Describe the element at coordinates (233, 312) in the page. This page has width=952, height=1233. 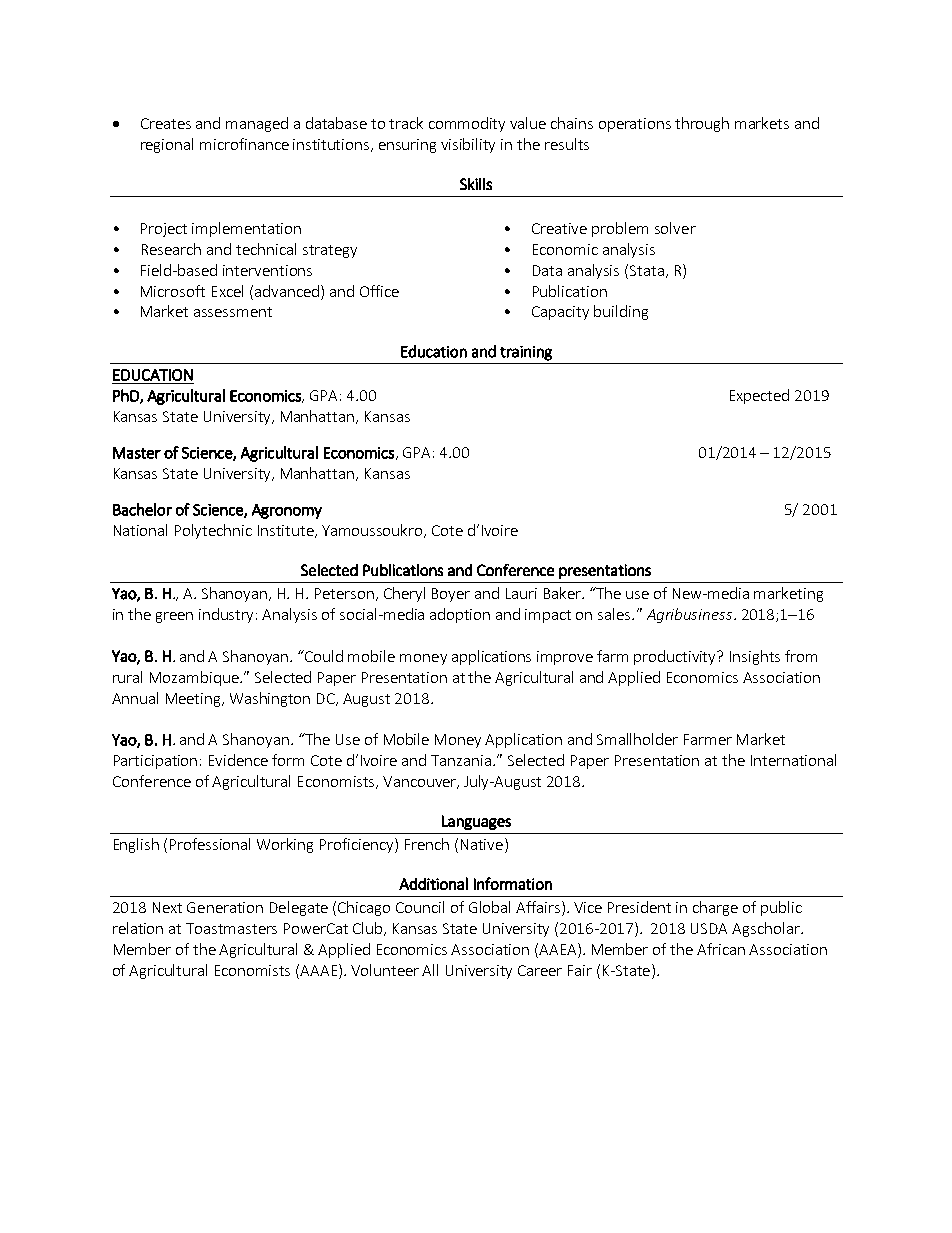
I see `assessment` at that location.
